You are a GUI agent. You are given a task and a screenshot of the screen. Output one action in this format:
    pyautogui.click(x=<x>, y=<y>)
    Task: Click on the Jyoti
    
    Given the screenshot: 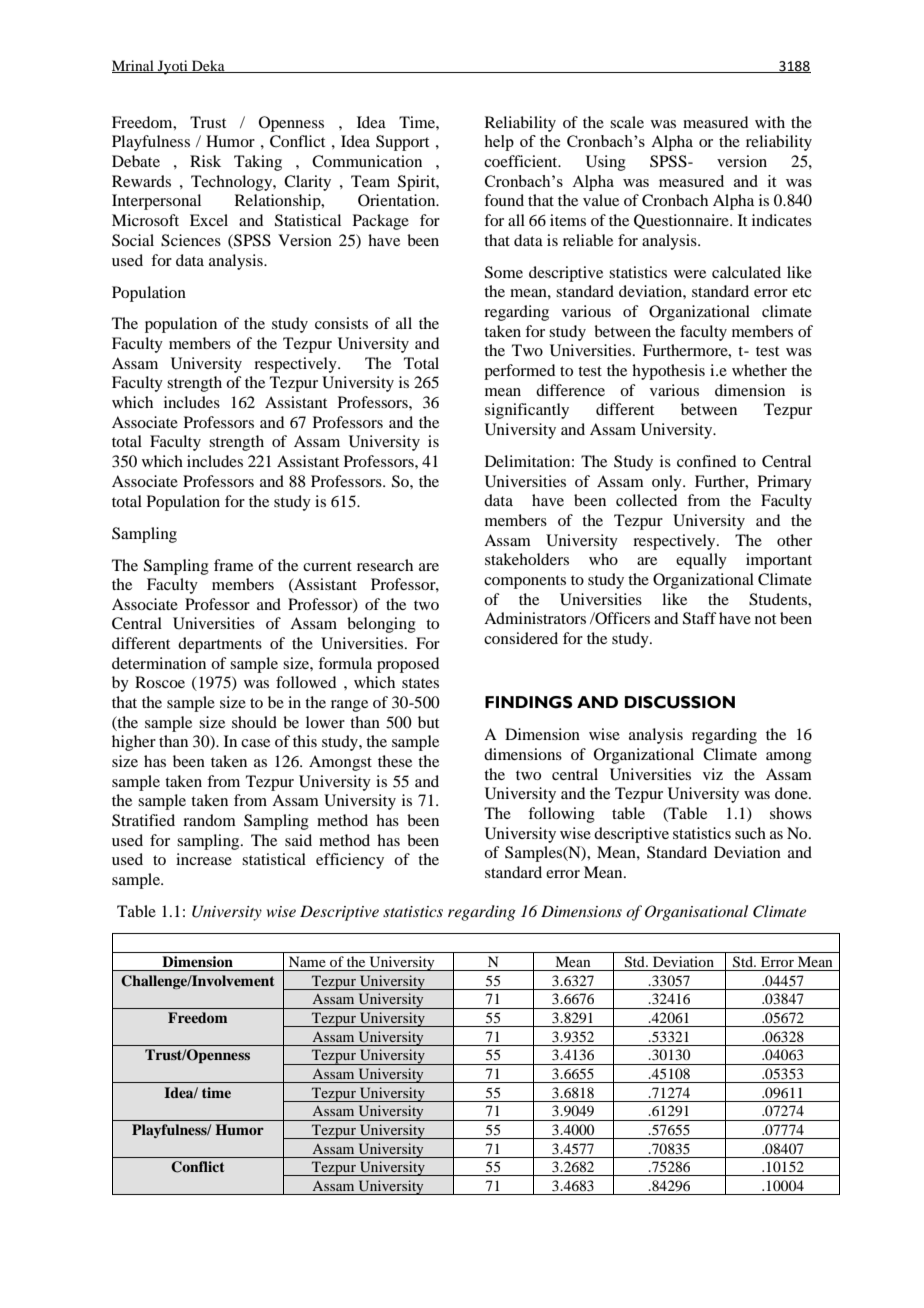 What is the action you would take?
    pyautogui.click(x=173, y=67)
